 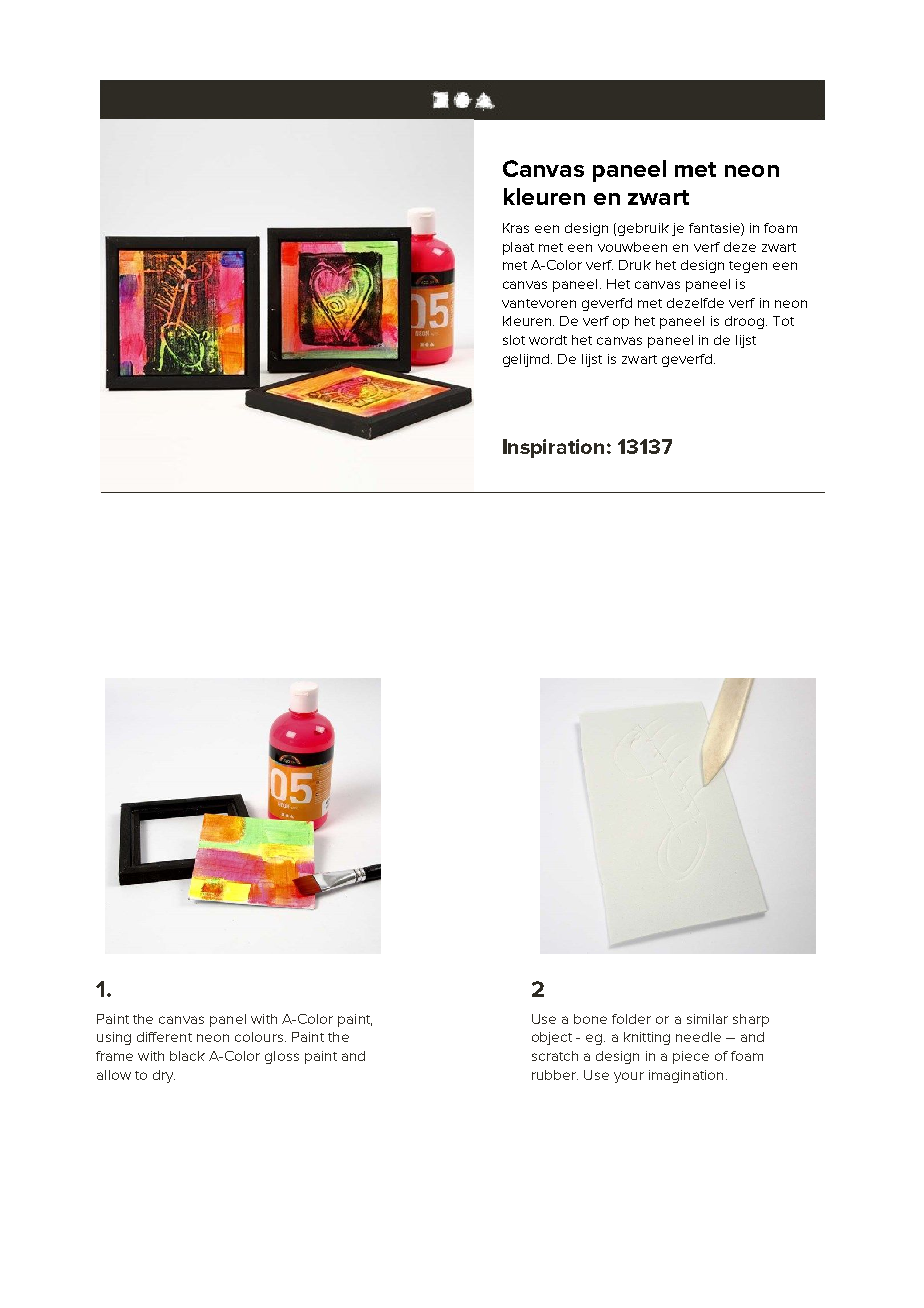 I want to click on object, so click(x=552, y=1038).
